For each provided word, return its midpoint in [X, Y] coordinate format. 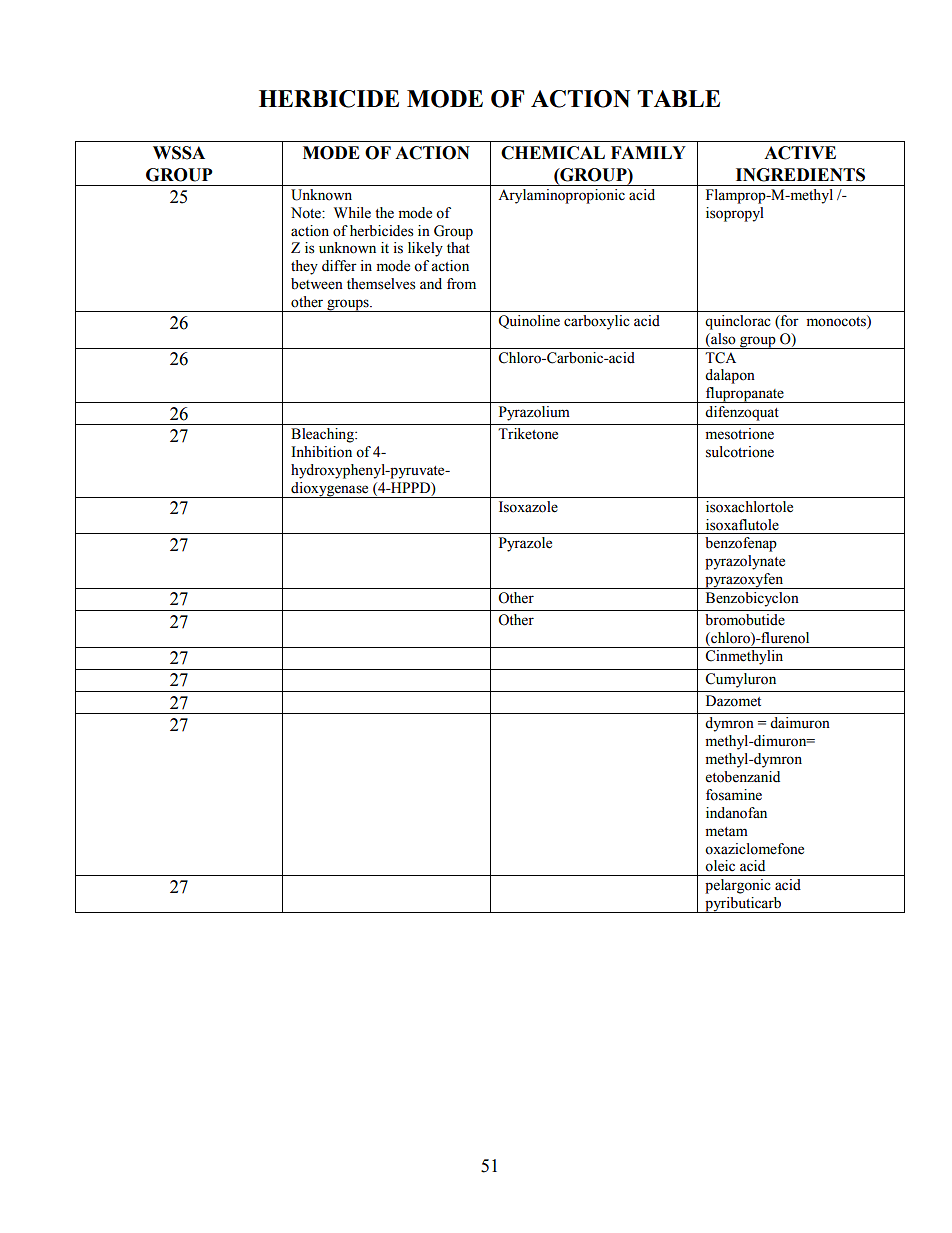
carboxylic [597, 322]
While [352, 213]
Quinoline [529, 322]
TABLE [678, 98]
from [461, 284]
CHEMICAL [553, 153]
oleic [720, 866]
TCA [720, 358]
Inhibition [321, 452]
